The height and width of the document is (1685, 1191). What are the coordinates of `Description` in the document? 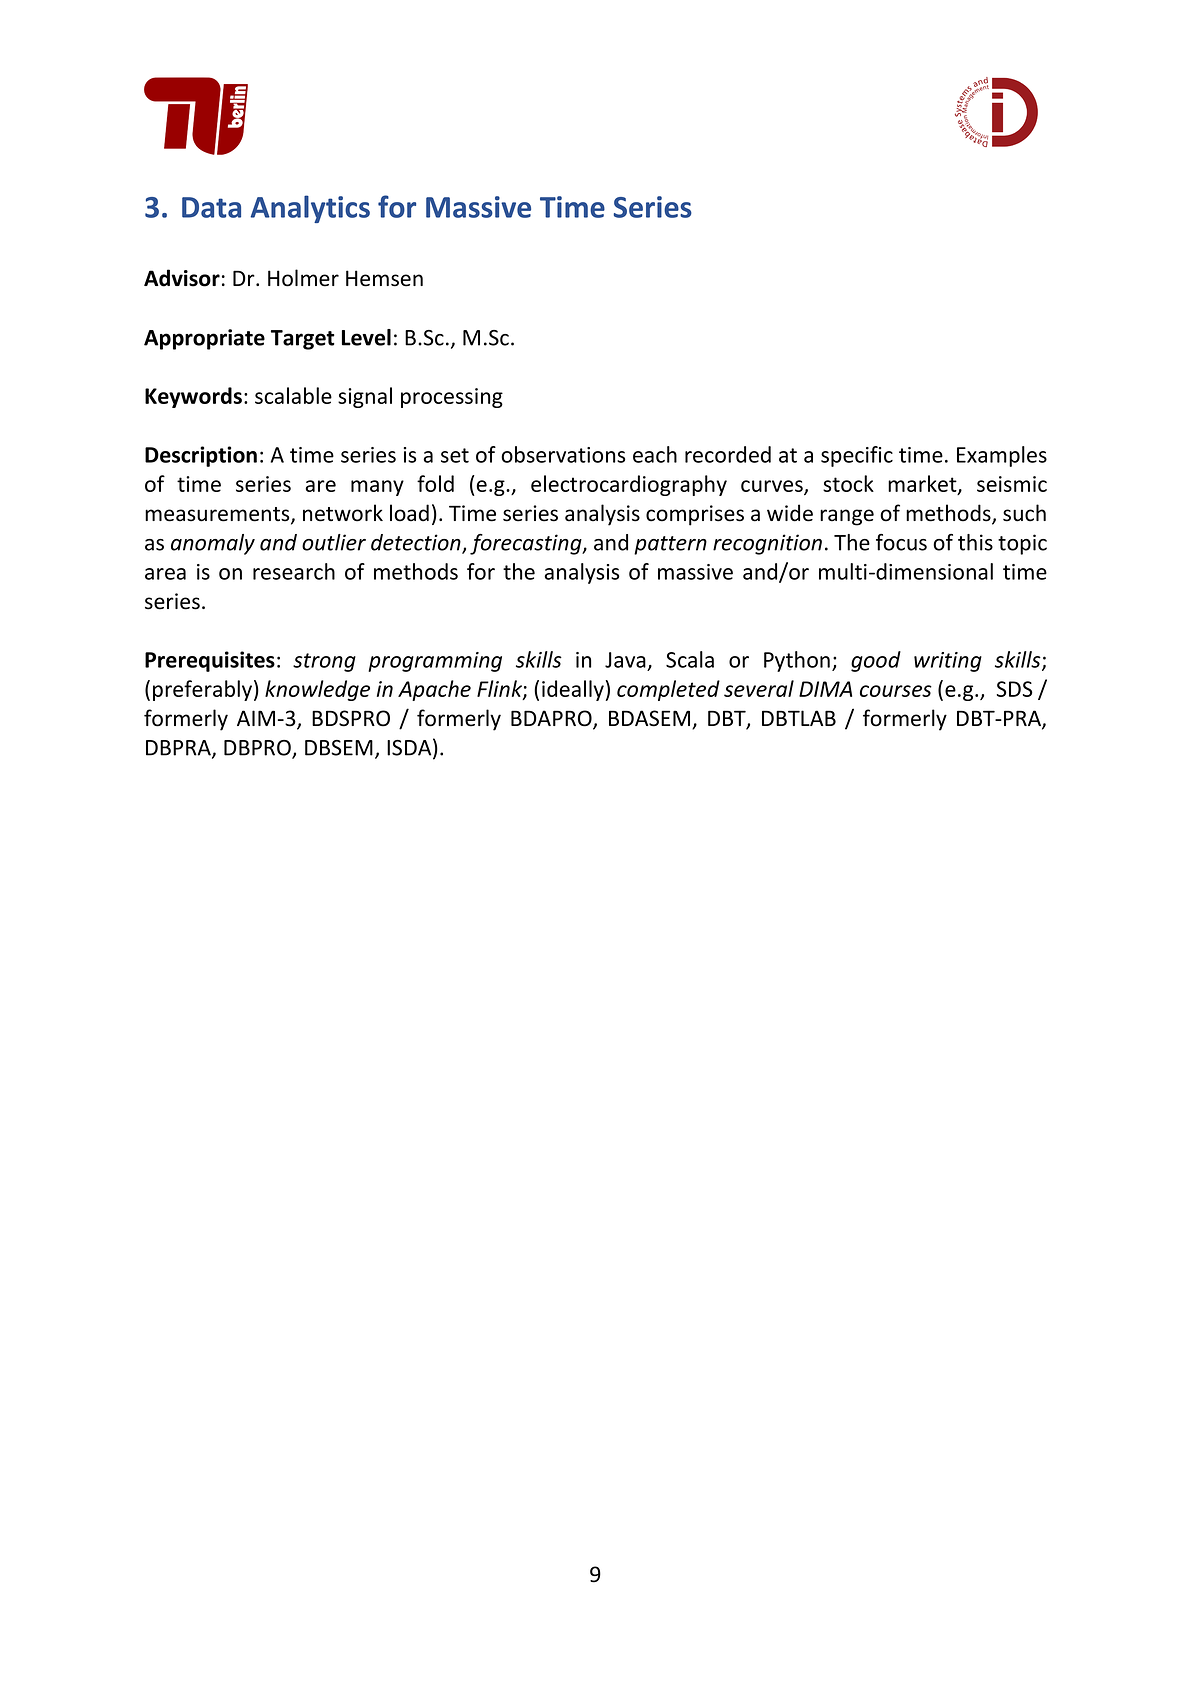 It's located at (201, 456).
